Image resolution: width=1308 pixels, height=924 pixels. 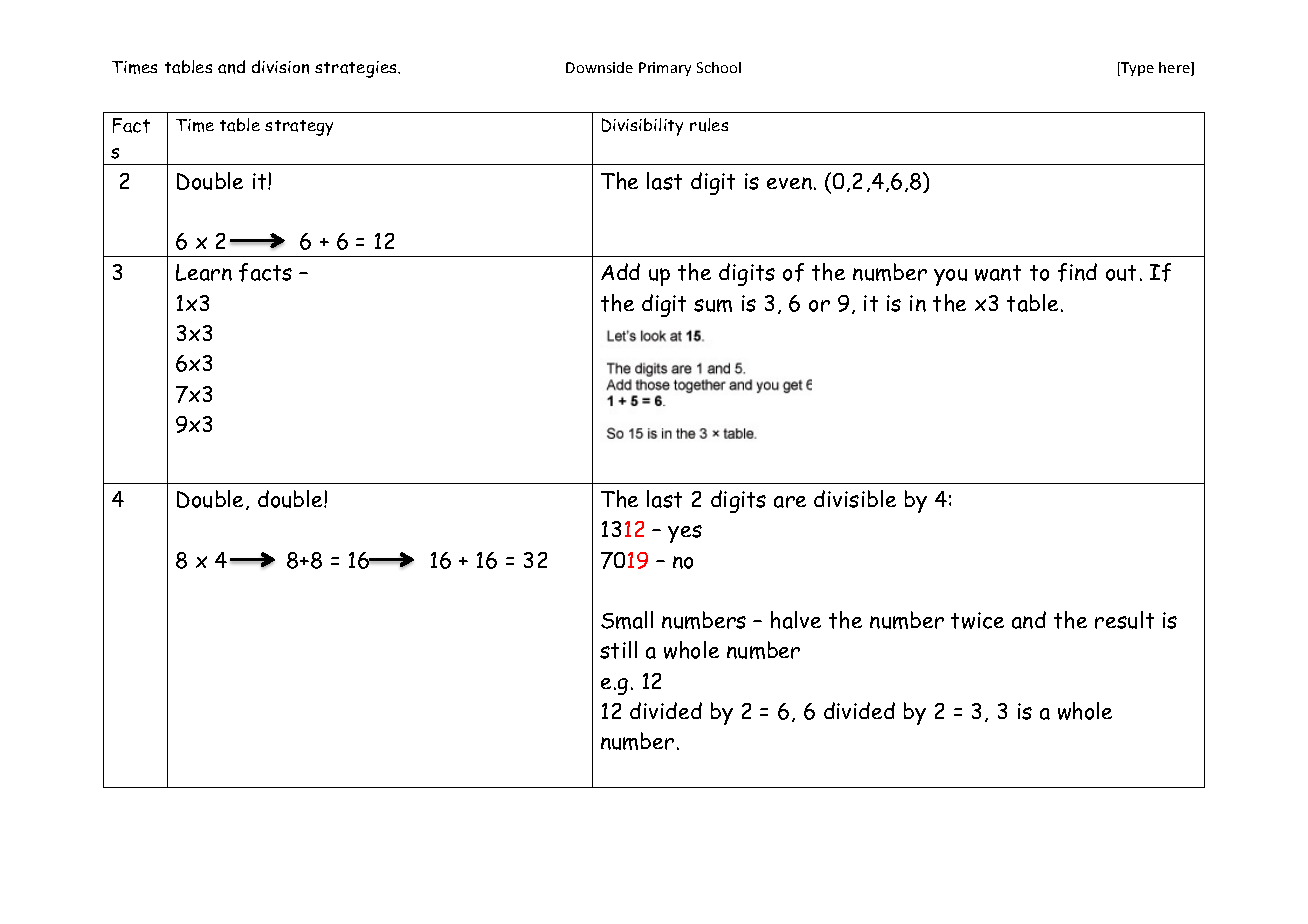 What do you see at coordinates (204, 272) in the screenshot?
I see `Learn` at bounding box center [204, 272].
